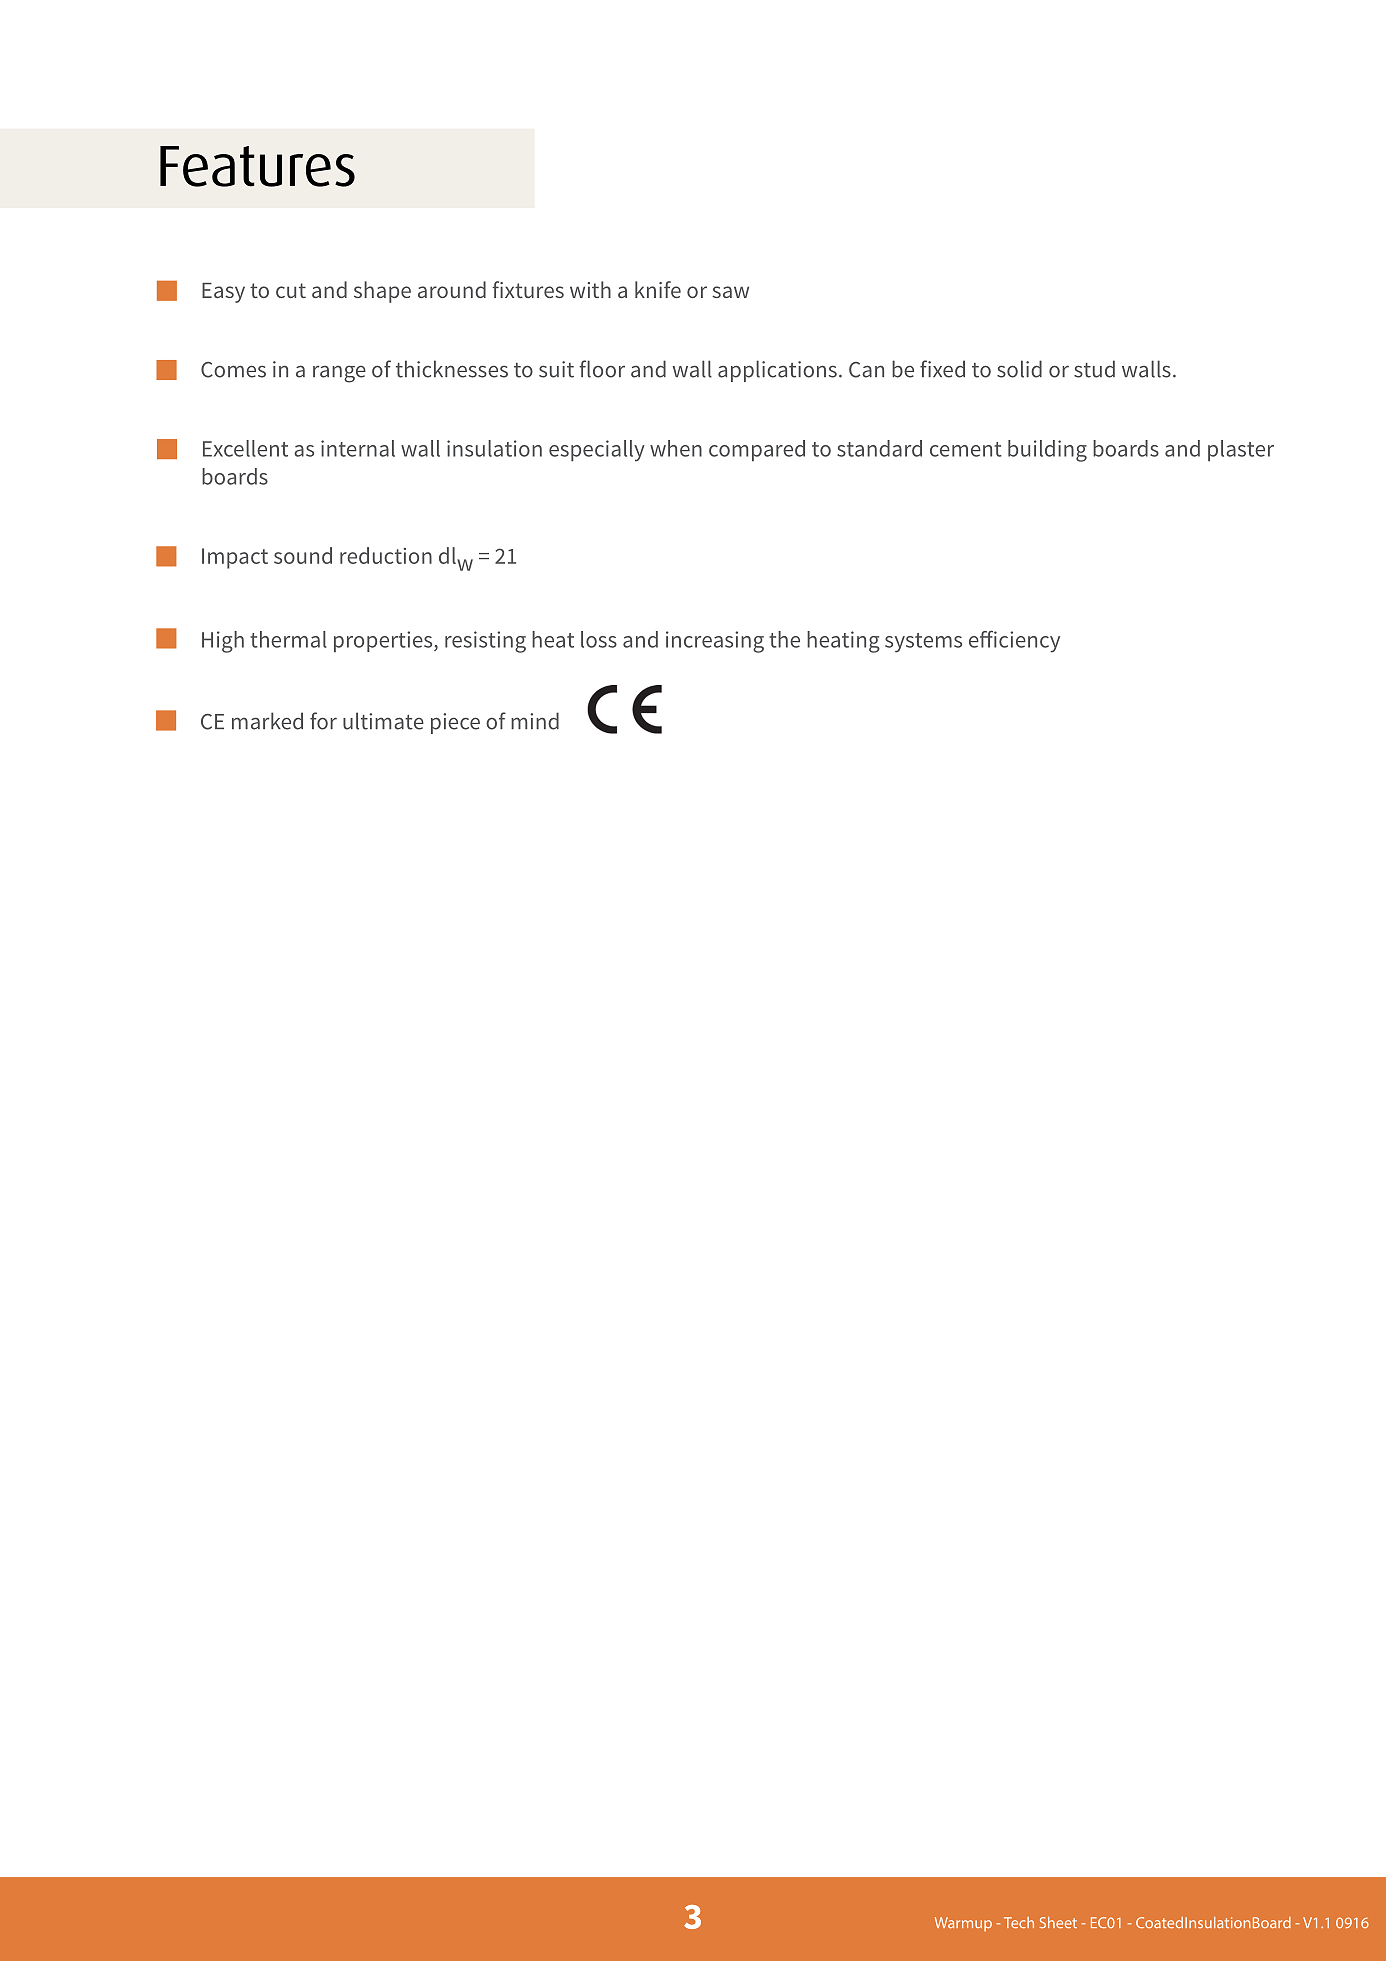 This document has height=1961, width=1386. I want to click on for, so click(323, 721).
